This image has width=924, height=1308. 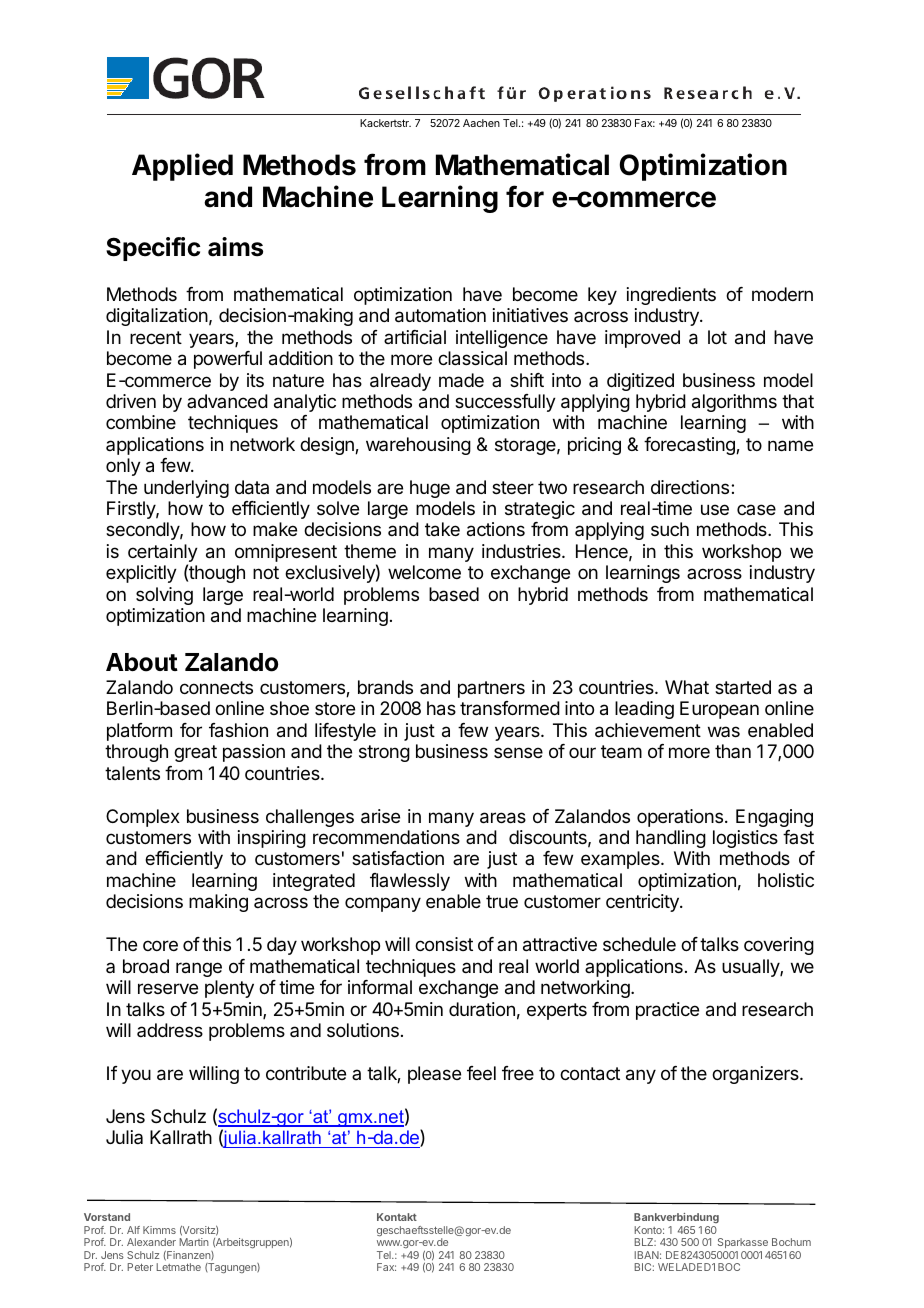 I want to click on Martin, so click(x=194, y=1242).
